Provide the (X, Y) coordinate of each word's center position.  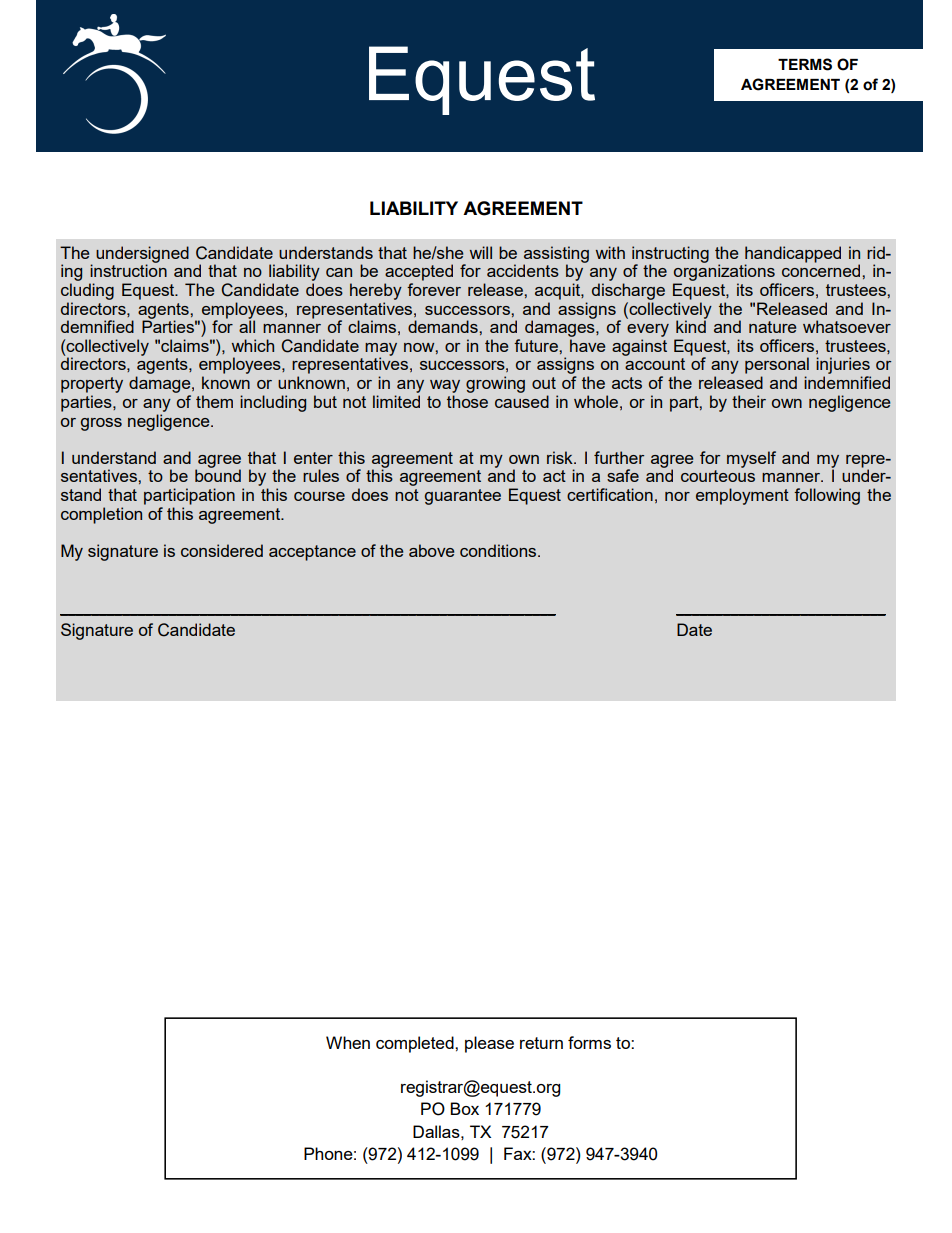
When (348, 1042)
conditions (499, 550)
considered (222, 550)
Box (464, 1108)
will (481, 252)
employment (742, 496)
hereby (376, 291)
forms (589, 1042)
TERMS (805, 64)
